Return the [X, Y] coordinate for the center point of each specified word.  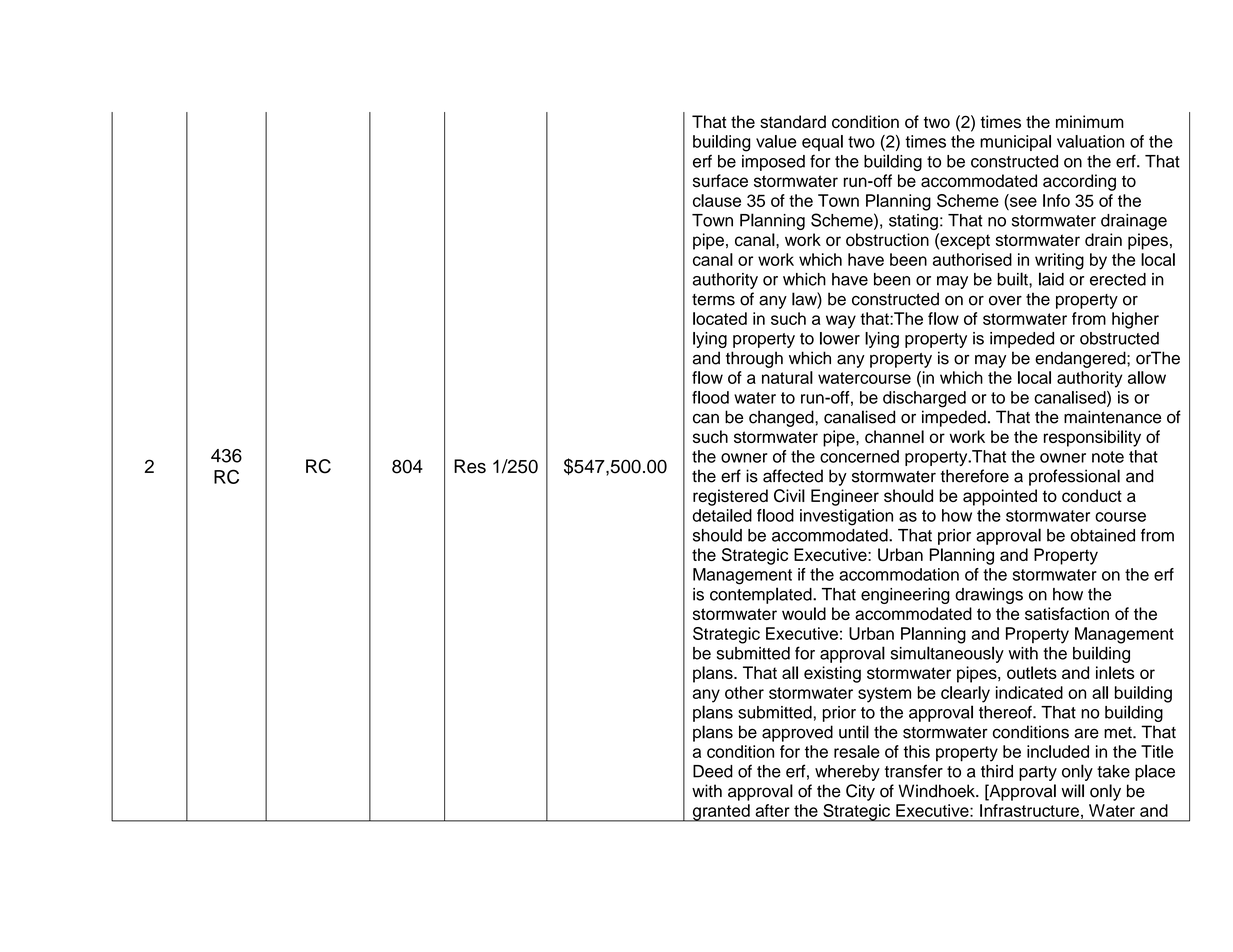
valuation [1090, 141]
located [720, 318]
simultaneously [947, 654]
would [804, 613]
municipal [1015, 143]
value [776, 141]
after [772, 810]
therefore [975, 476]
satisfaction [1067, 613]
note [1108, 457]
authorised [972, 259]
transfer [914, 771]
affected [793, 476]
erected [1118, 279]
